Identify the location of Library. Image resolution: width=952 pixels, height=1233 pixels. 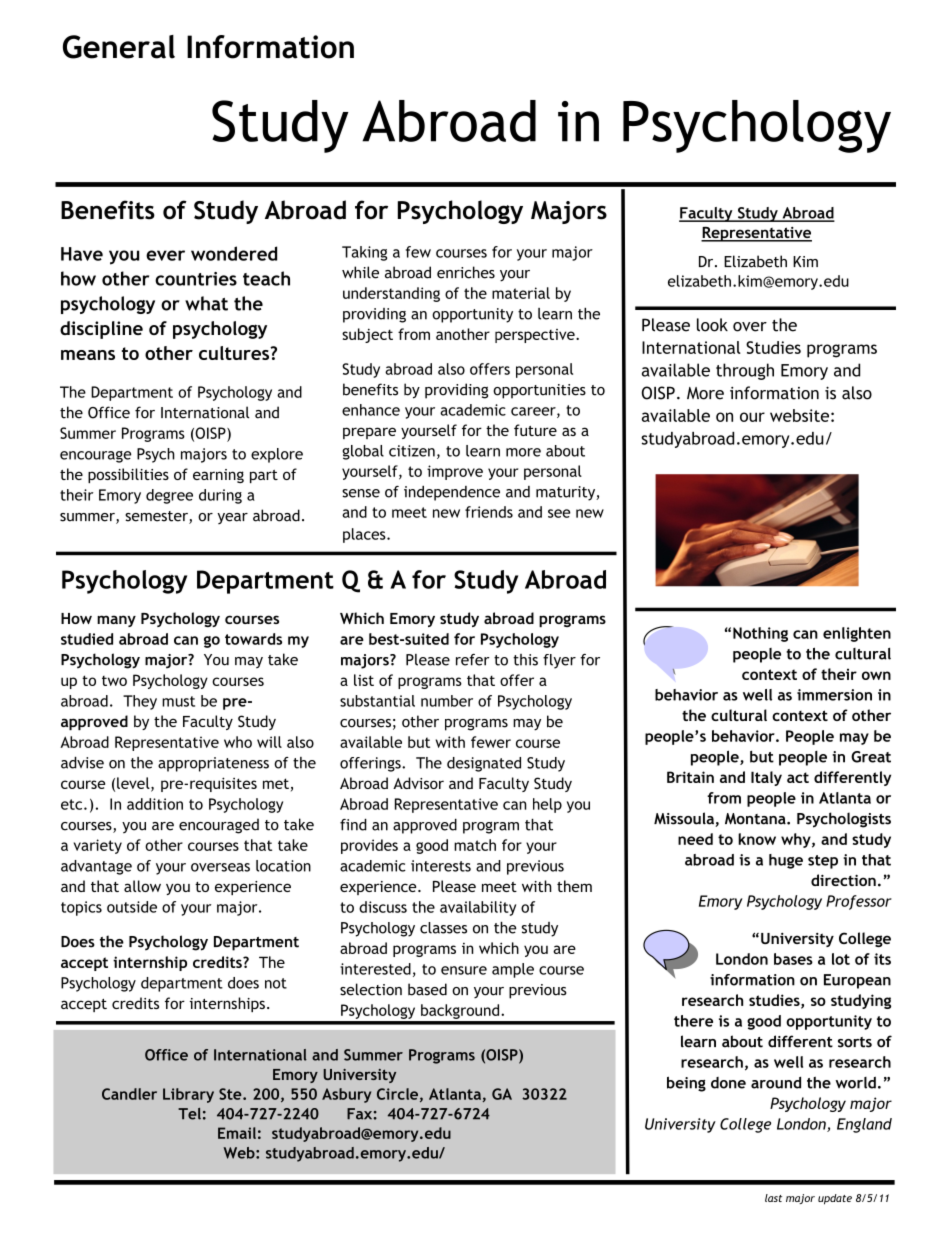
(188, 1095).
